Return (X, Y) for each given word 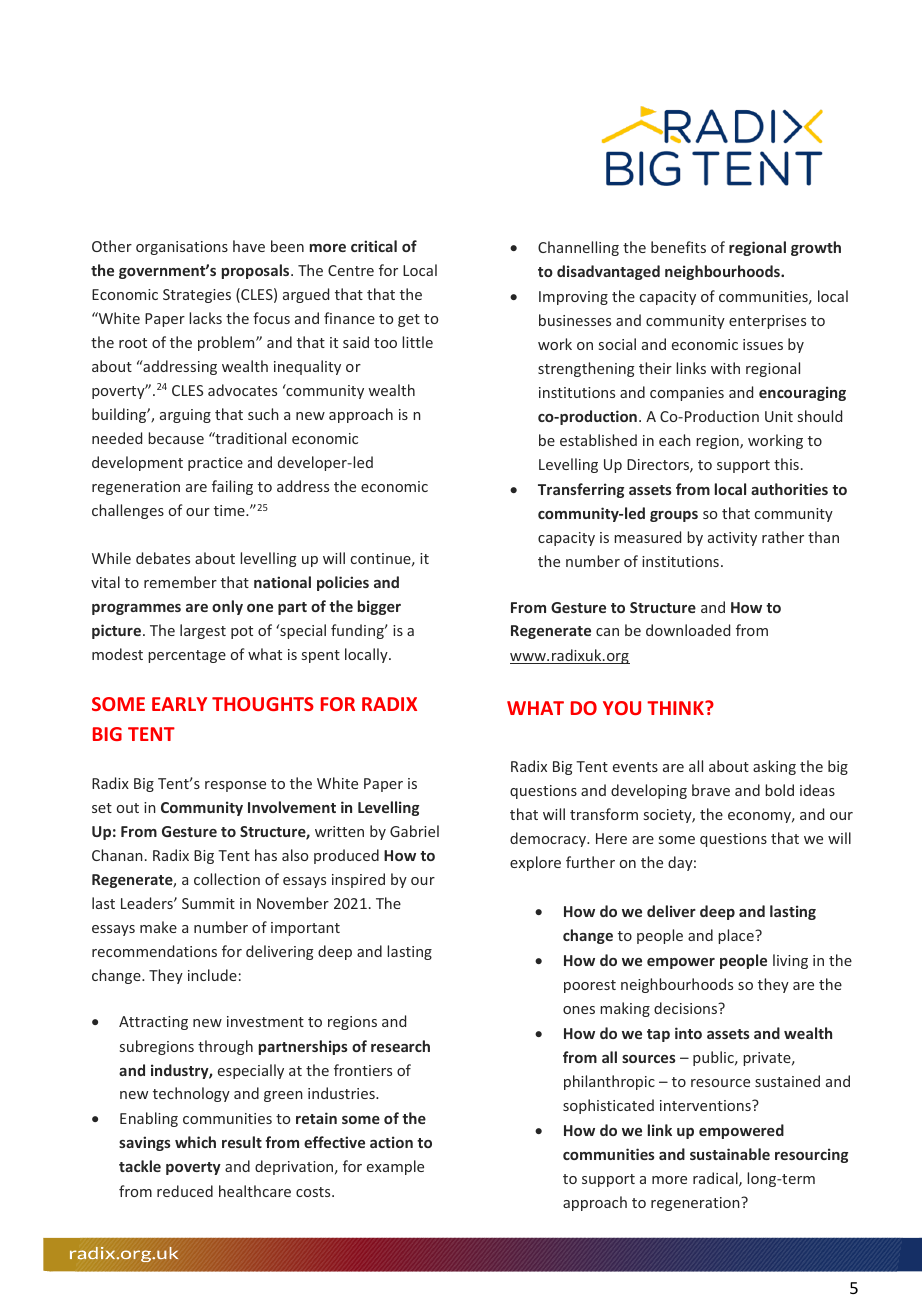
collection (227, 879)
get (409, 320)
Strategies (197, 296)
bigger (379, 607)
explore (535, 863)
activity (732, 539)
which (195, 1142)
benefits (678, 247)
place (737, 936)
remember (180, 582)
